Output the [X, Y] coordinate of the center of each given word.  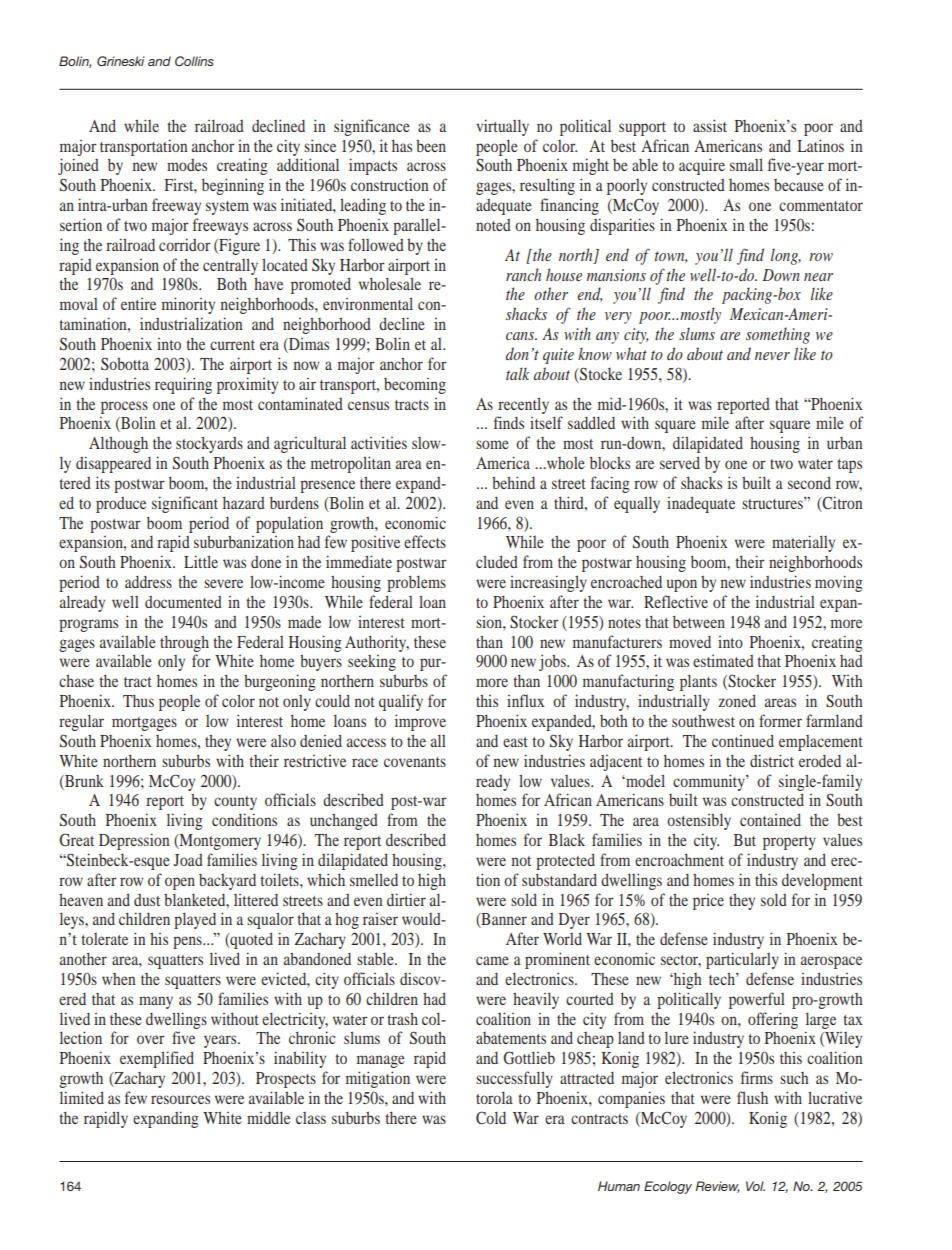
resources [180, 1099]
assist [710, 125]
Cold [491, 1118]
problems [416, 583]
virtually [502, 127]
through [184, 643]
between [699, 621]
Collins [194, 61]
